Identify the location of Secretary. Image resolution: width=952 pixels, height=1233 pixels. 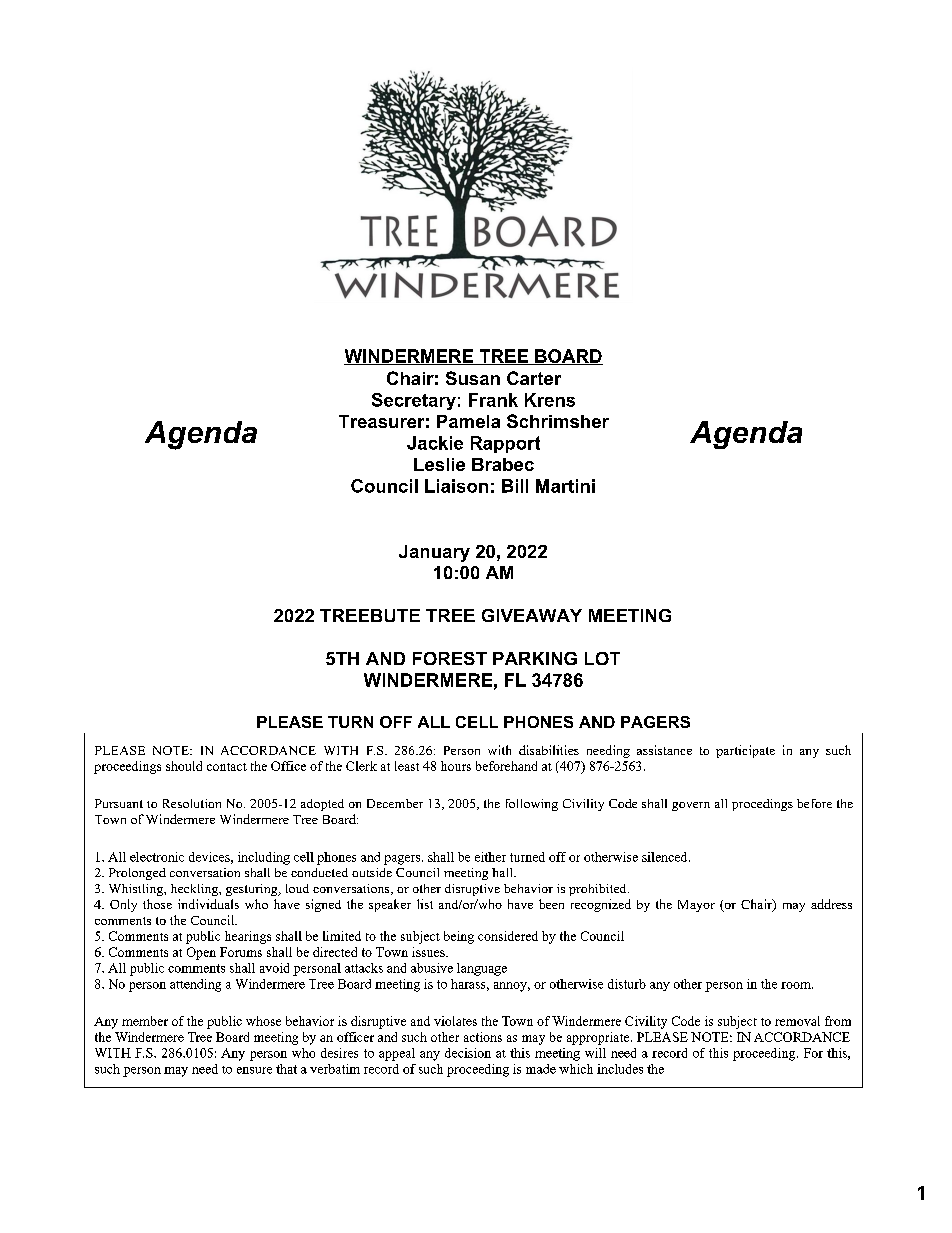
(414, 401).
